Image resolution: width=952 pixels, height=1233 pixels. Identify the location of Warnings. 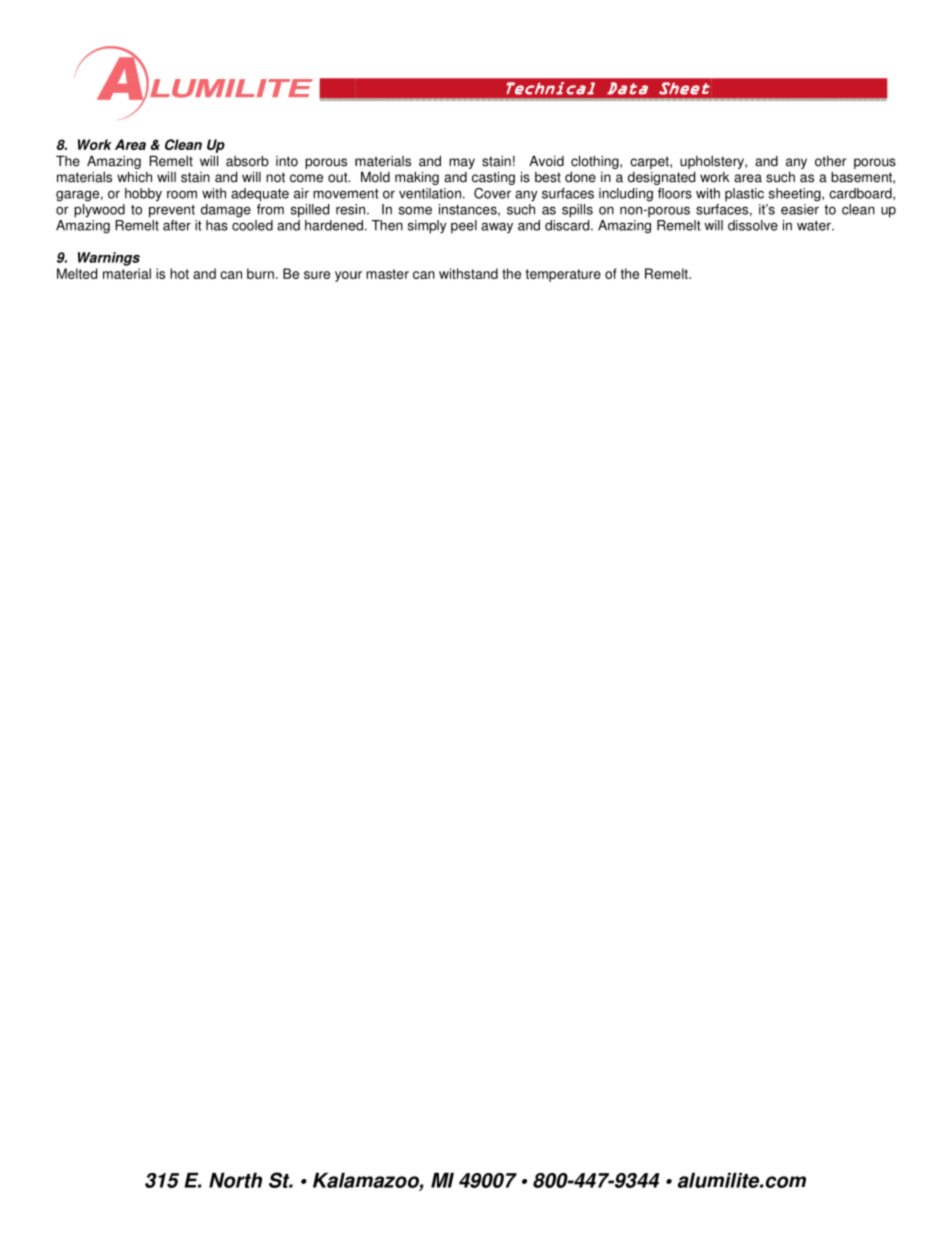
(109, 259).
